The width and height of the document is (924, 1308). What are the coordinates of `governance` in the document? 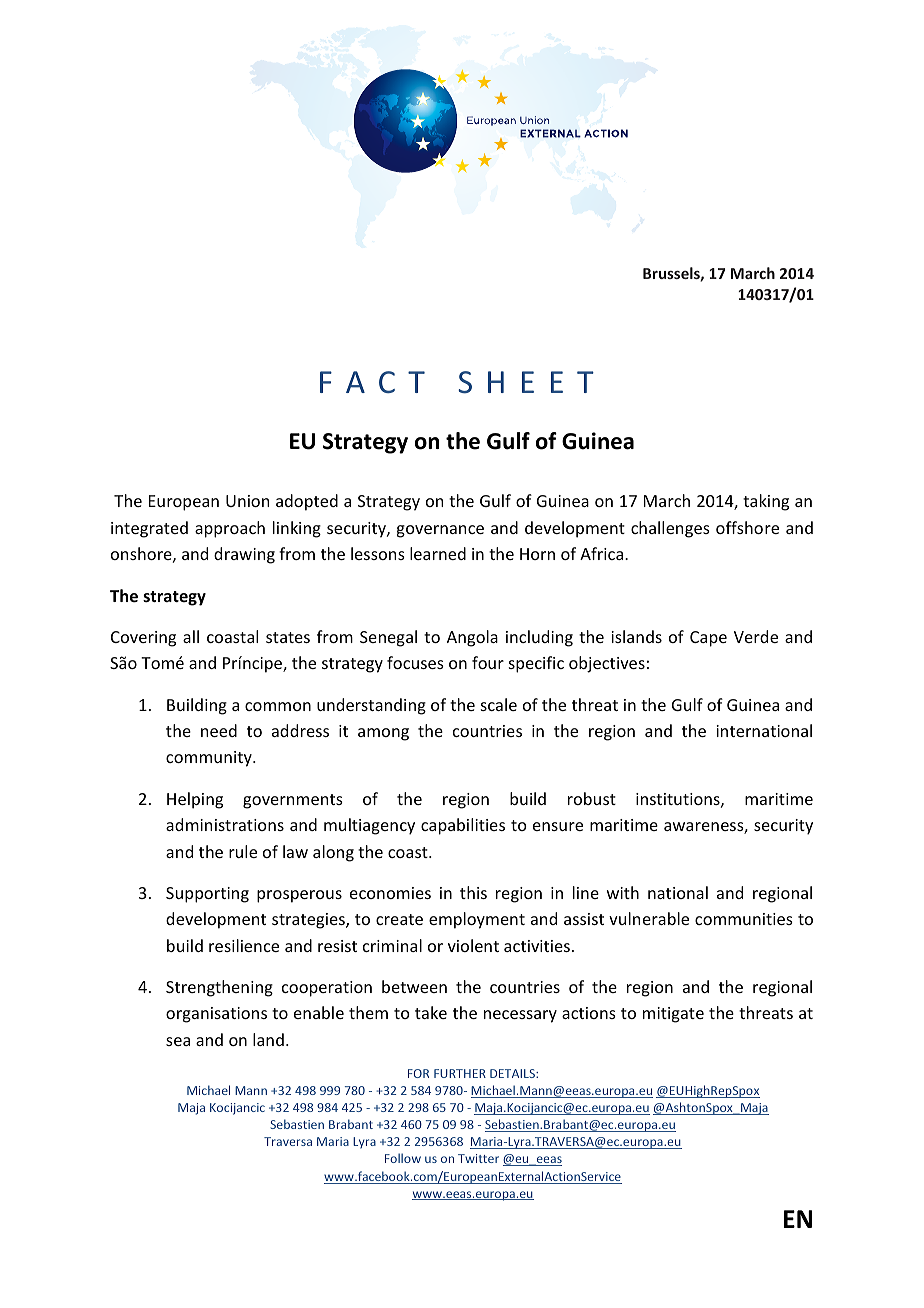 It's located at (440, 531).
